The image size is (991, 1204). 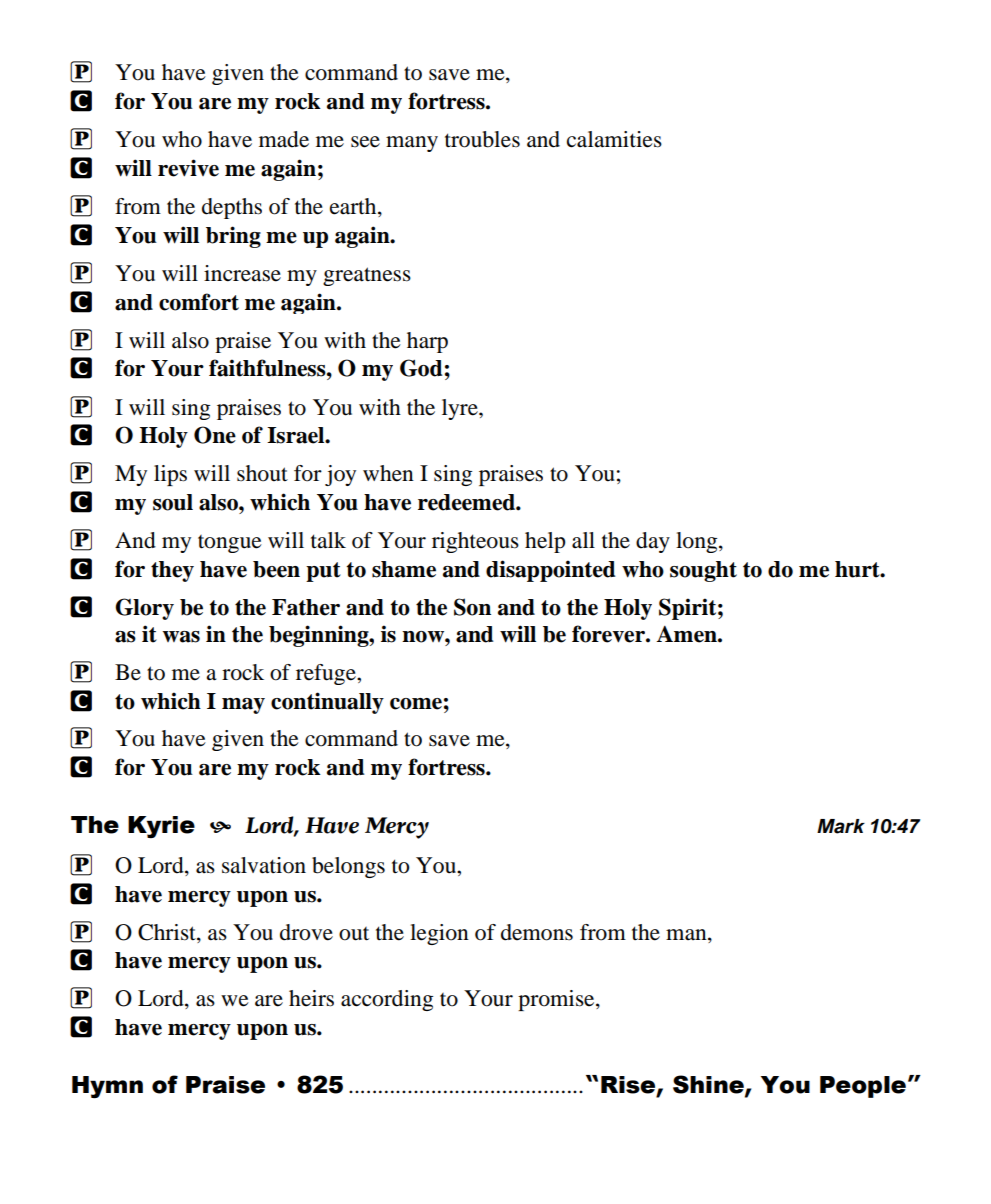 What do you see at coordinates (841, 826) in the screenshot?
I see `Mark` at bounding box center [841, 826].
